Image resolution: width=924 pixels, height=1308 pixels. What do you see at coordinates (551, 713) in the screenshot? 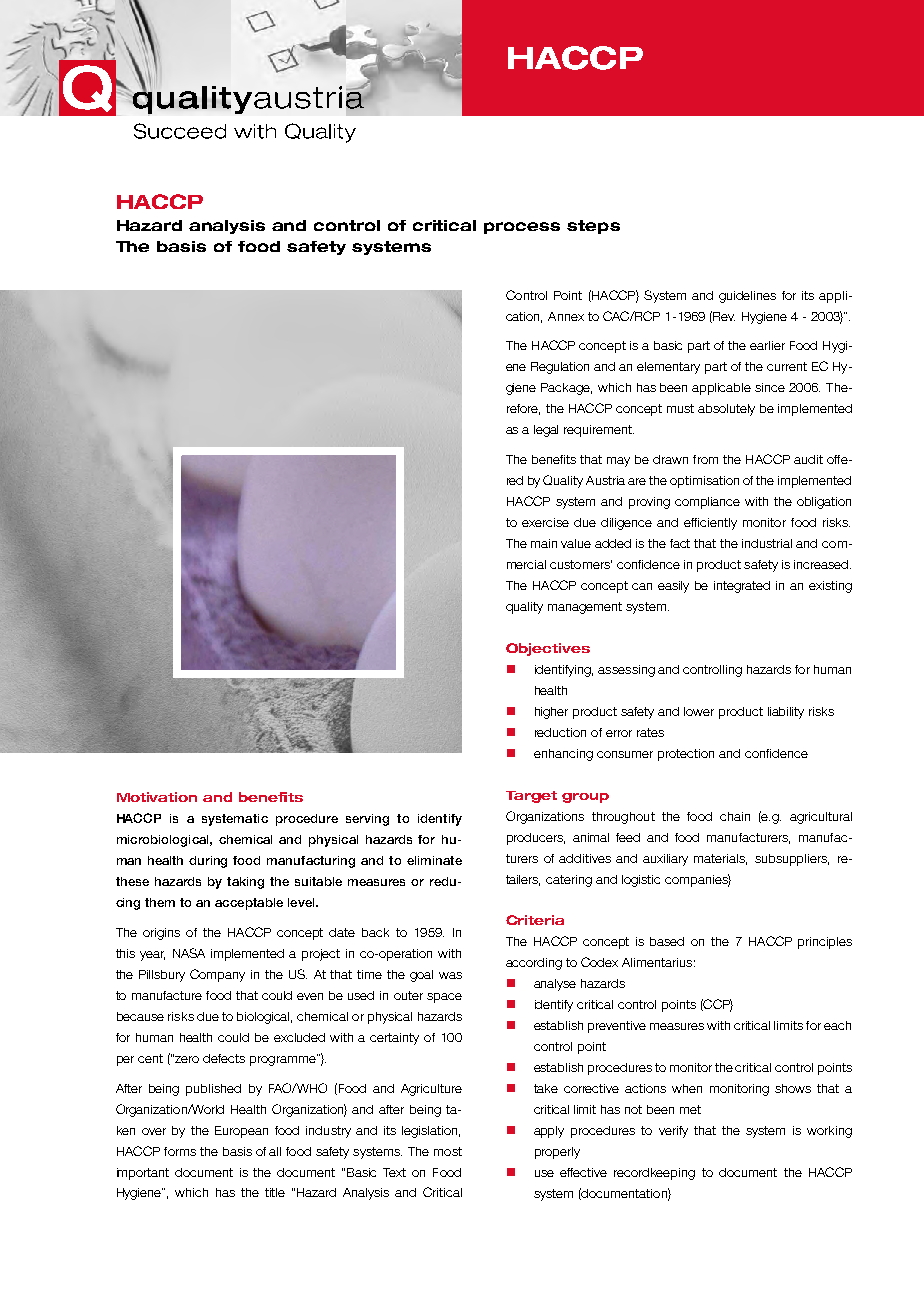
I see `higher` at bounding box center [551, 713].
